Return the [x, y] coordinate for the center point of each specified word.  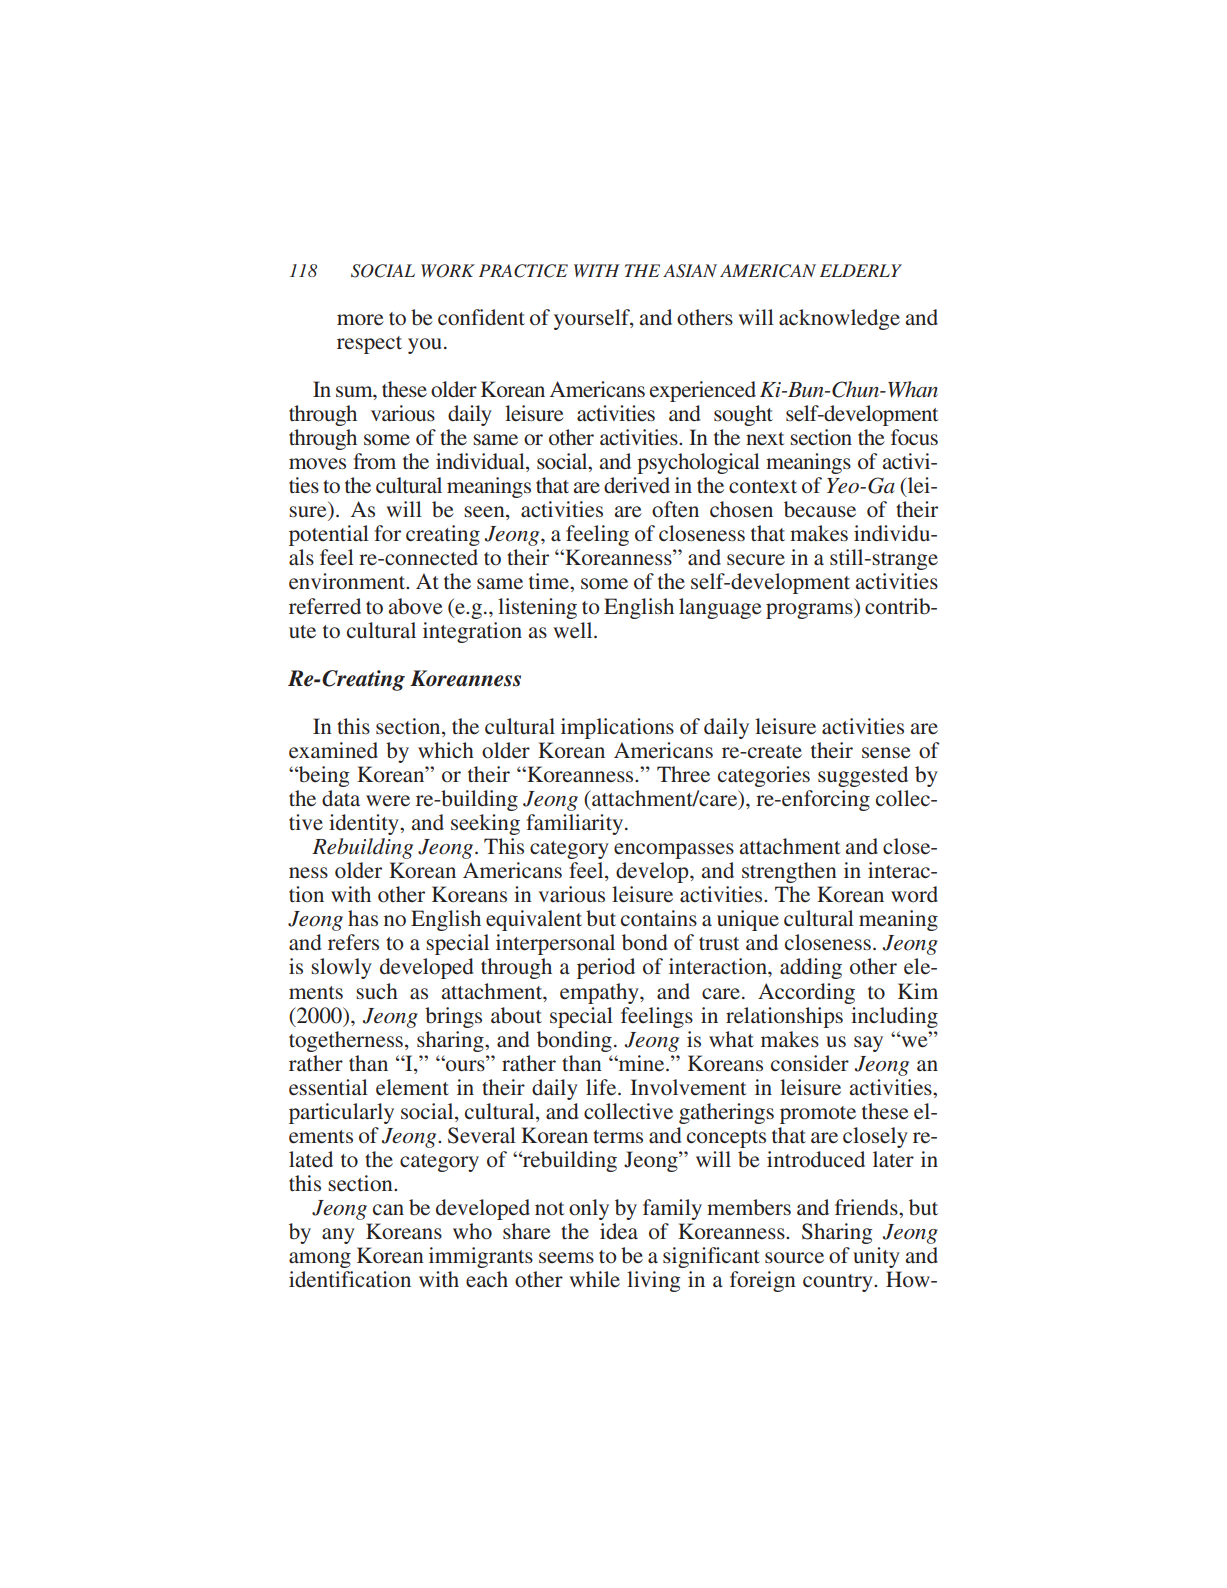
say [868, 1044]
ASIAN [690, 271]
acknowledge [839, 319]
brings [453, 1017]
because [820, 509]
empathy [600, 993]
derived [637, 485]
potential [329, 535]
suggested [863, 776]
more [360, 320]
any [338, 1236]
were [388, 801]
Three [683, 774]
